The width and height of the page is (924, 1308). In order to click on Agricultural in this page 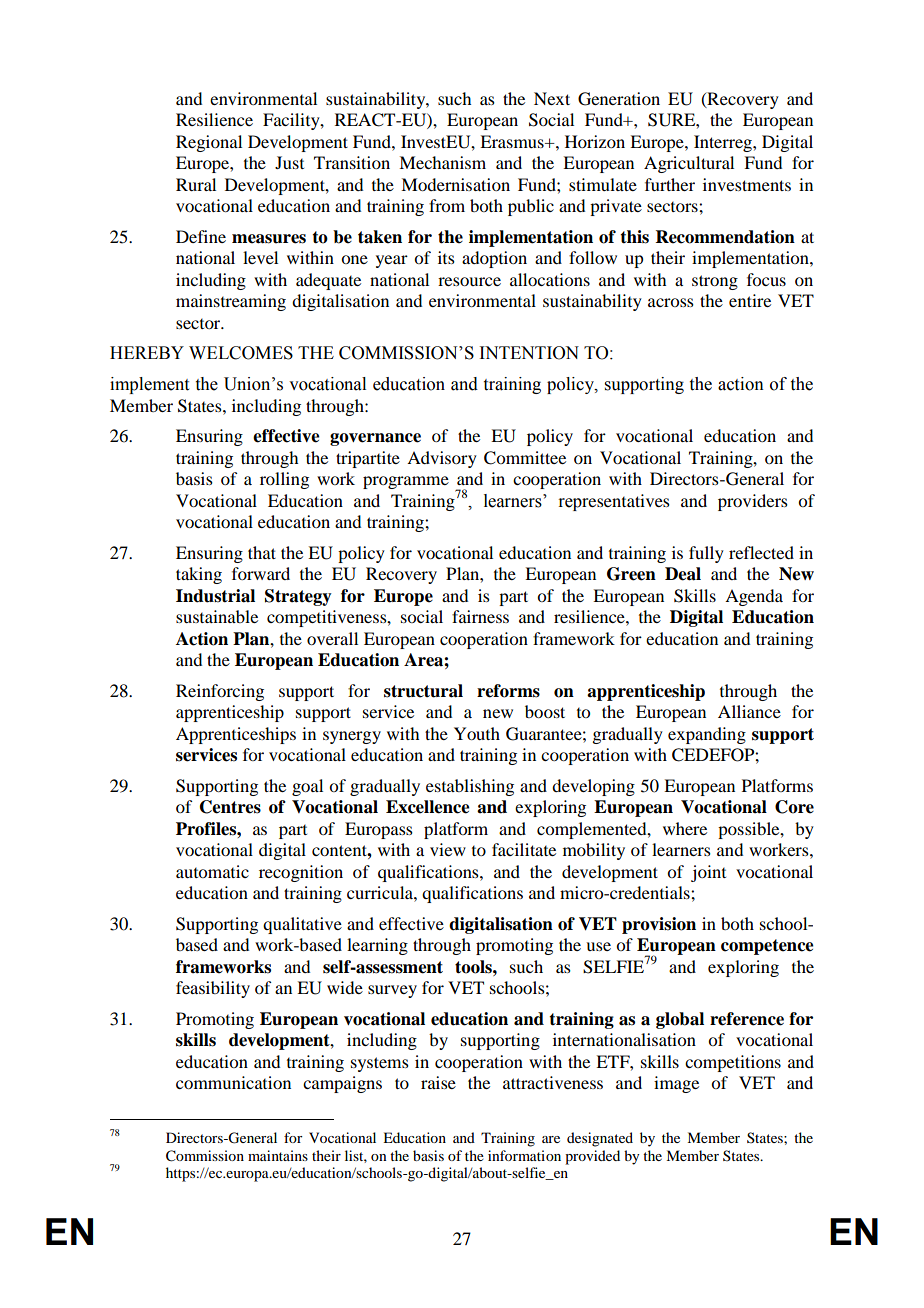, I will do `click(689, 164)`.
